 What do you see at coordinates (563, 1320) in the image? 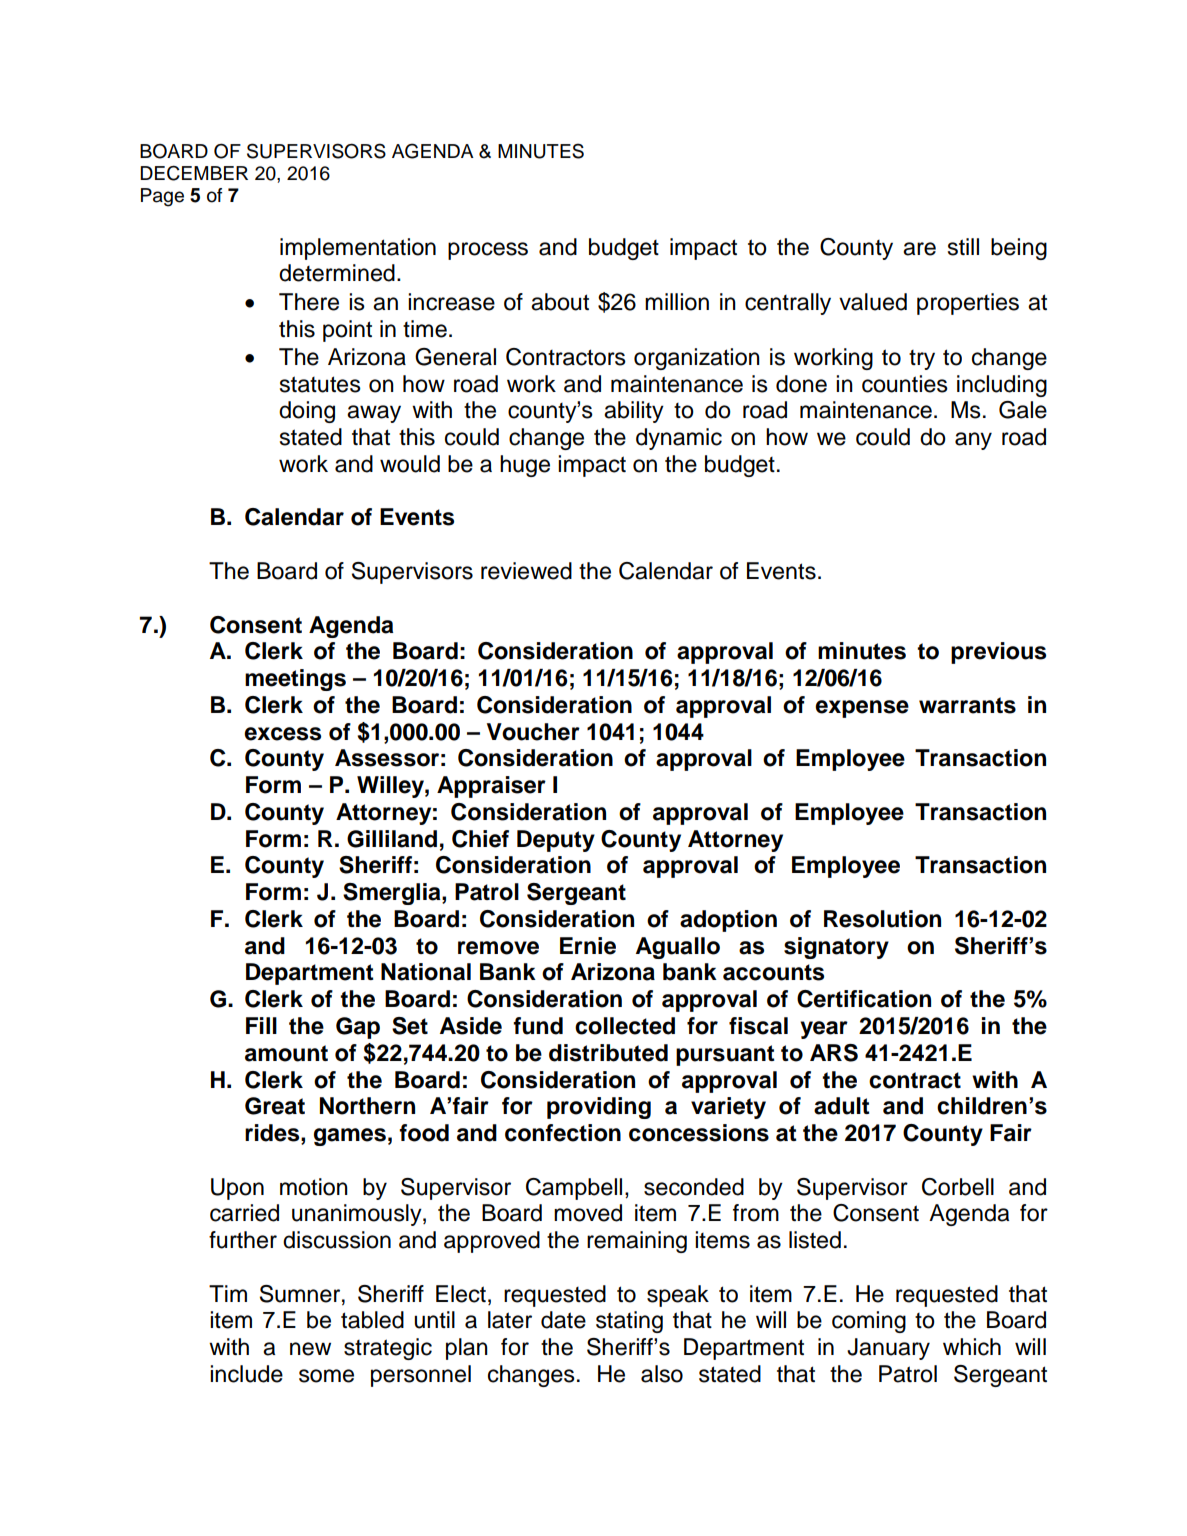
I see `date` at bounding box center [563, 1320].
